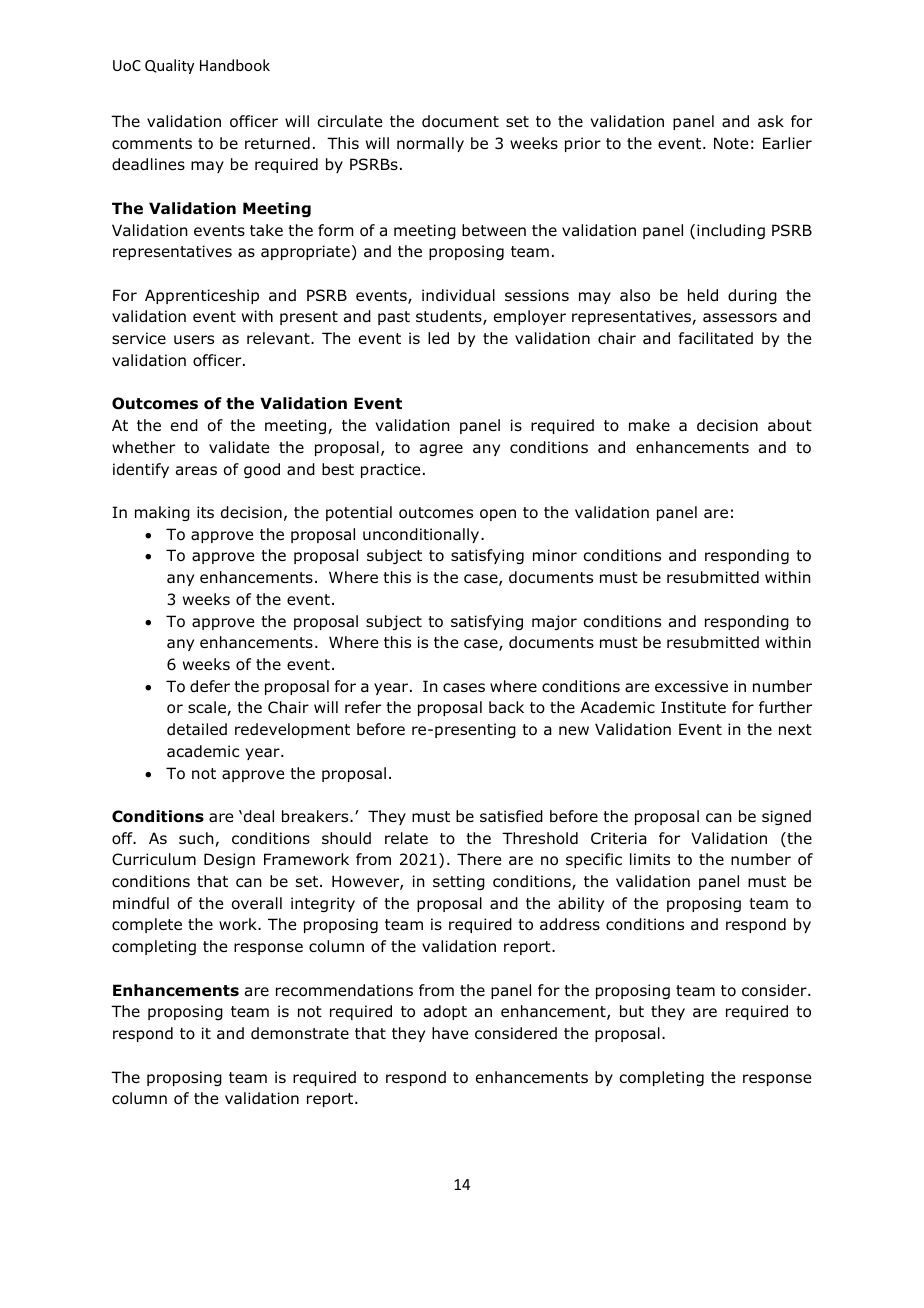 The image size is (924, 1308). What do you see at coordinates (458, 295) in the screenshot?
I see `individual` at bounding box center [458, 295].
